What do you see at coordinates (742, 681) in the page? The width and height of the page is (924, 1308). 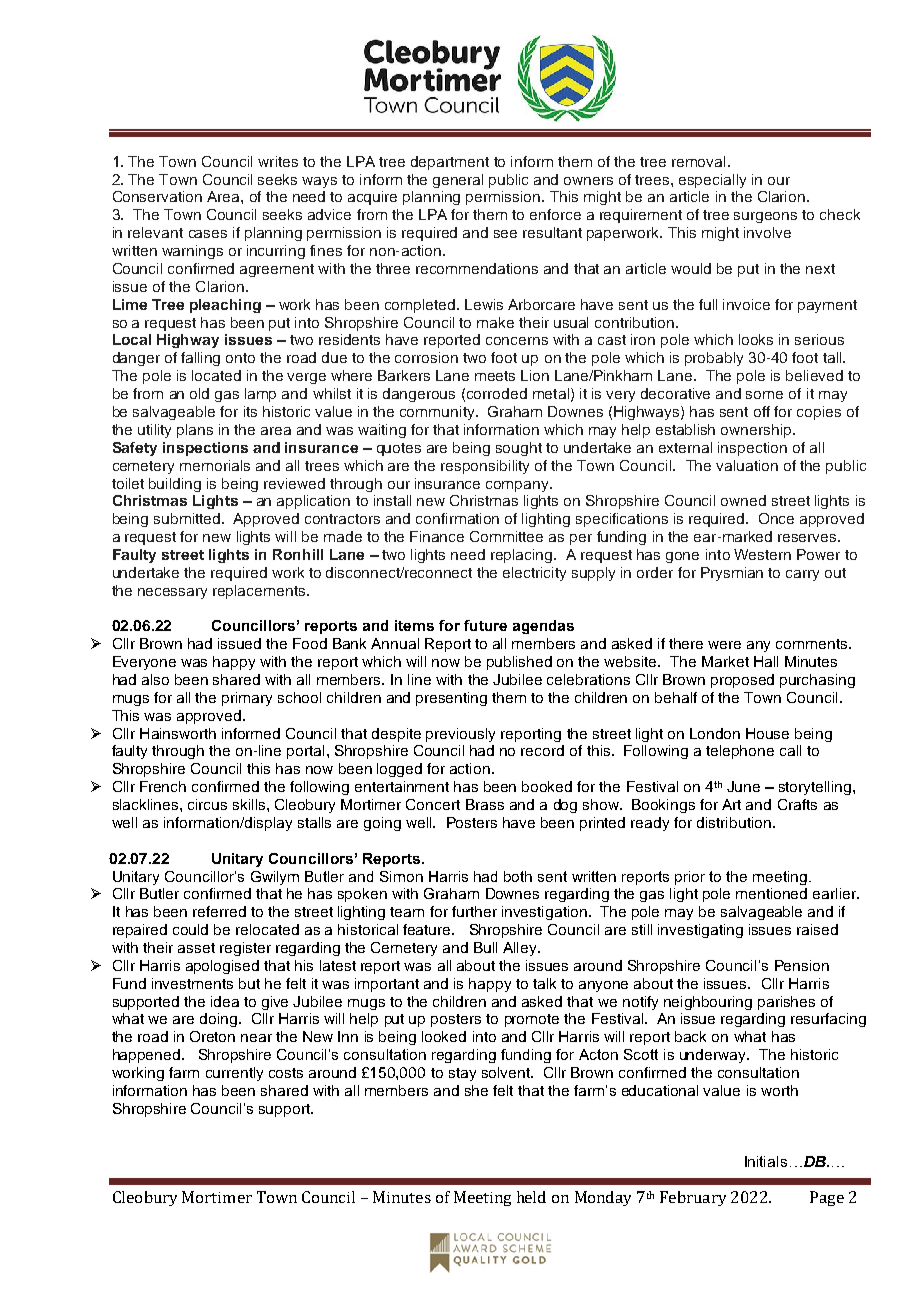 I see `proposed` at bounding box center [742, 681].
